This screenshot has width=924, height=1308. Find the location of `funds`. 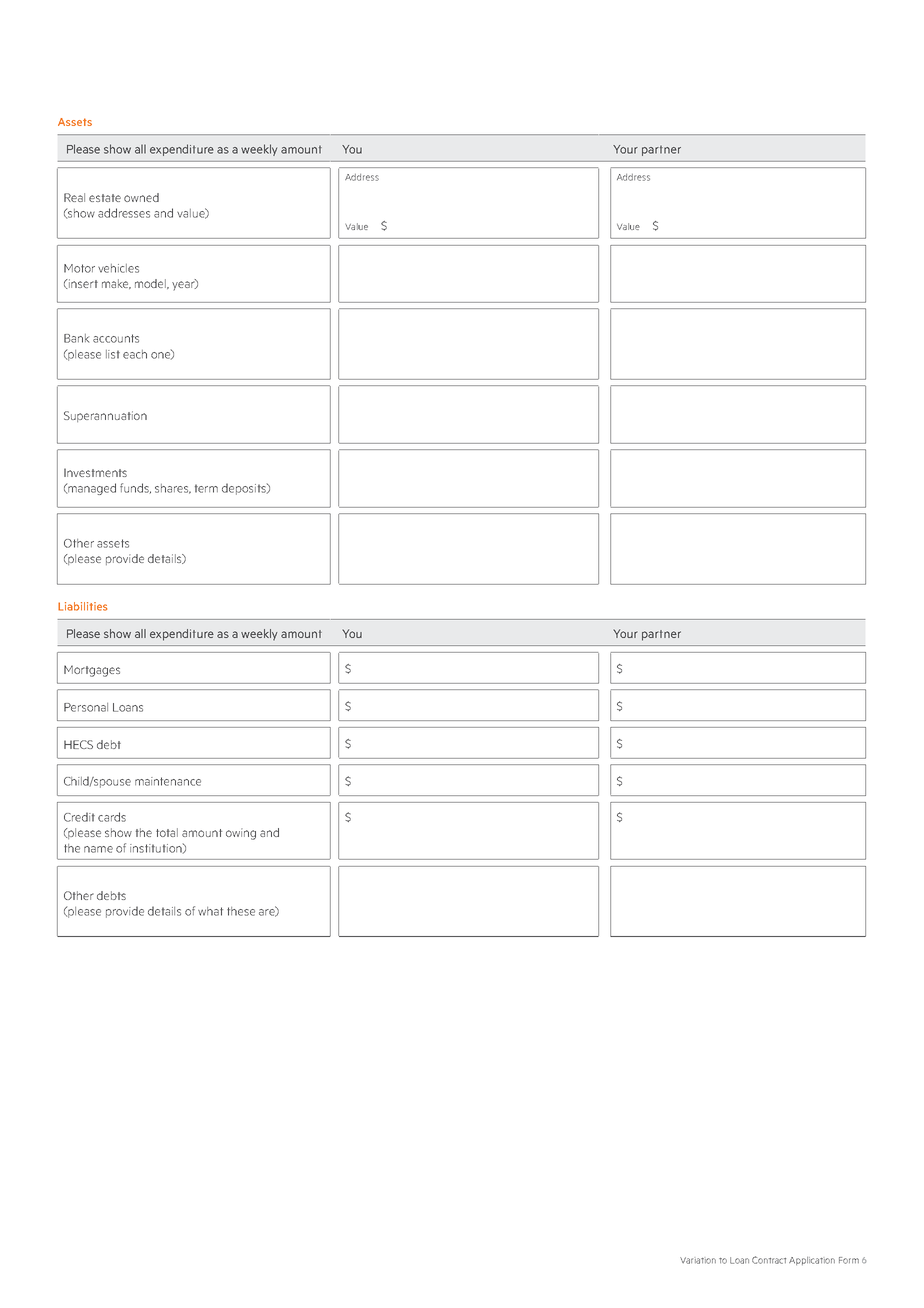

funds is located at coordinates (135, 488).
